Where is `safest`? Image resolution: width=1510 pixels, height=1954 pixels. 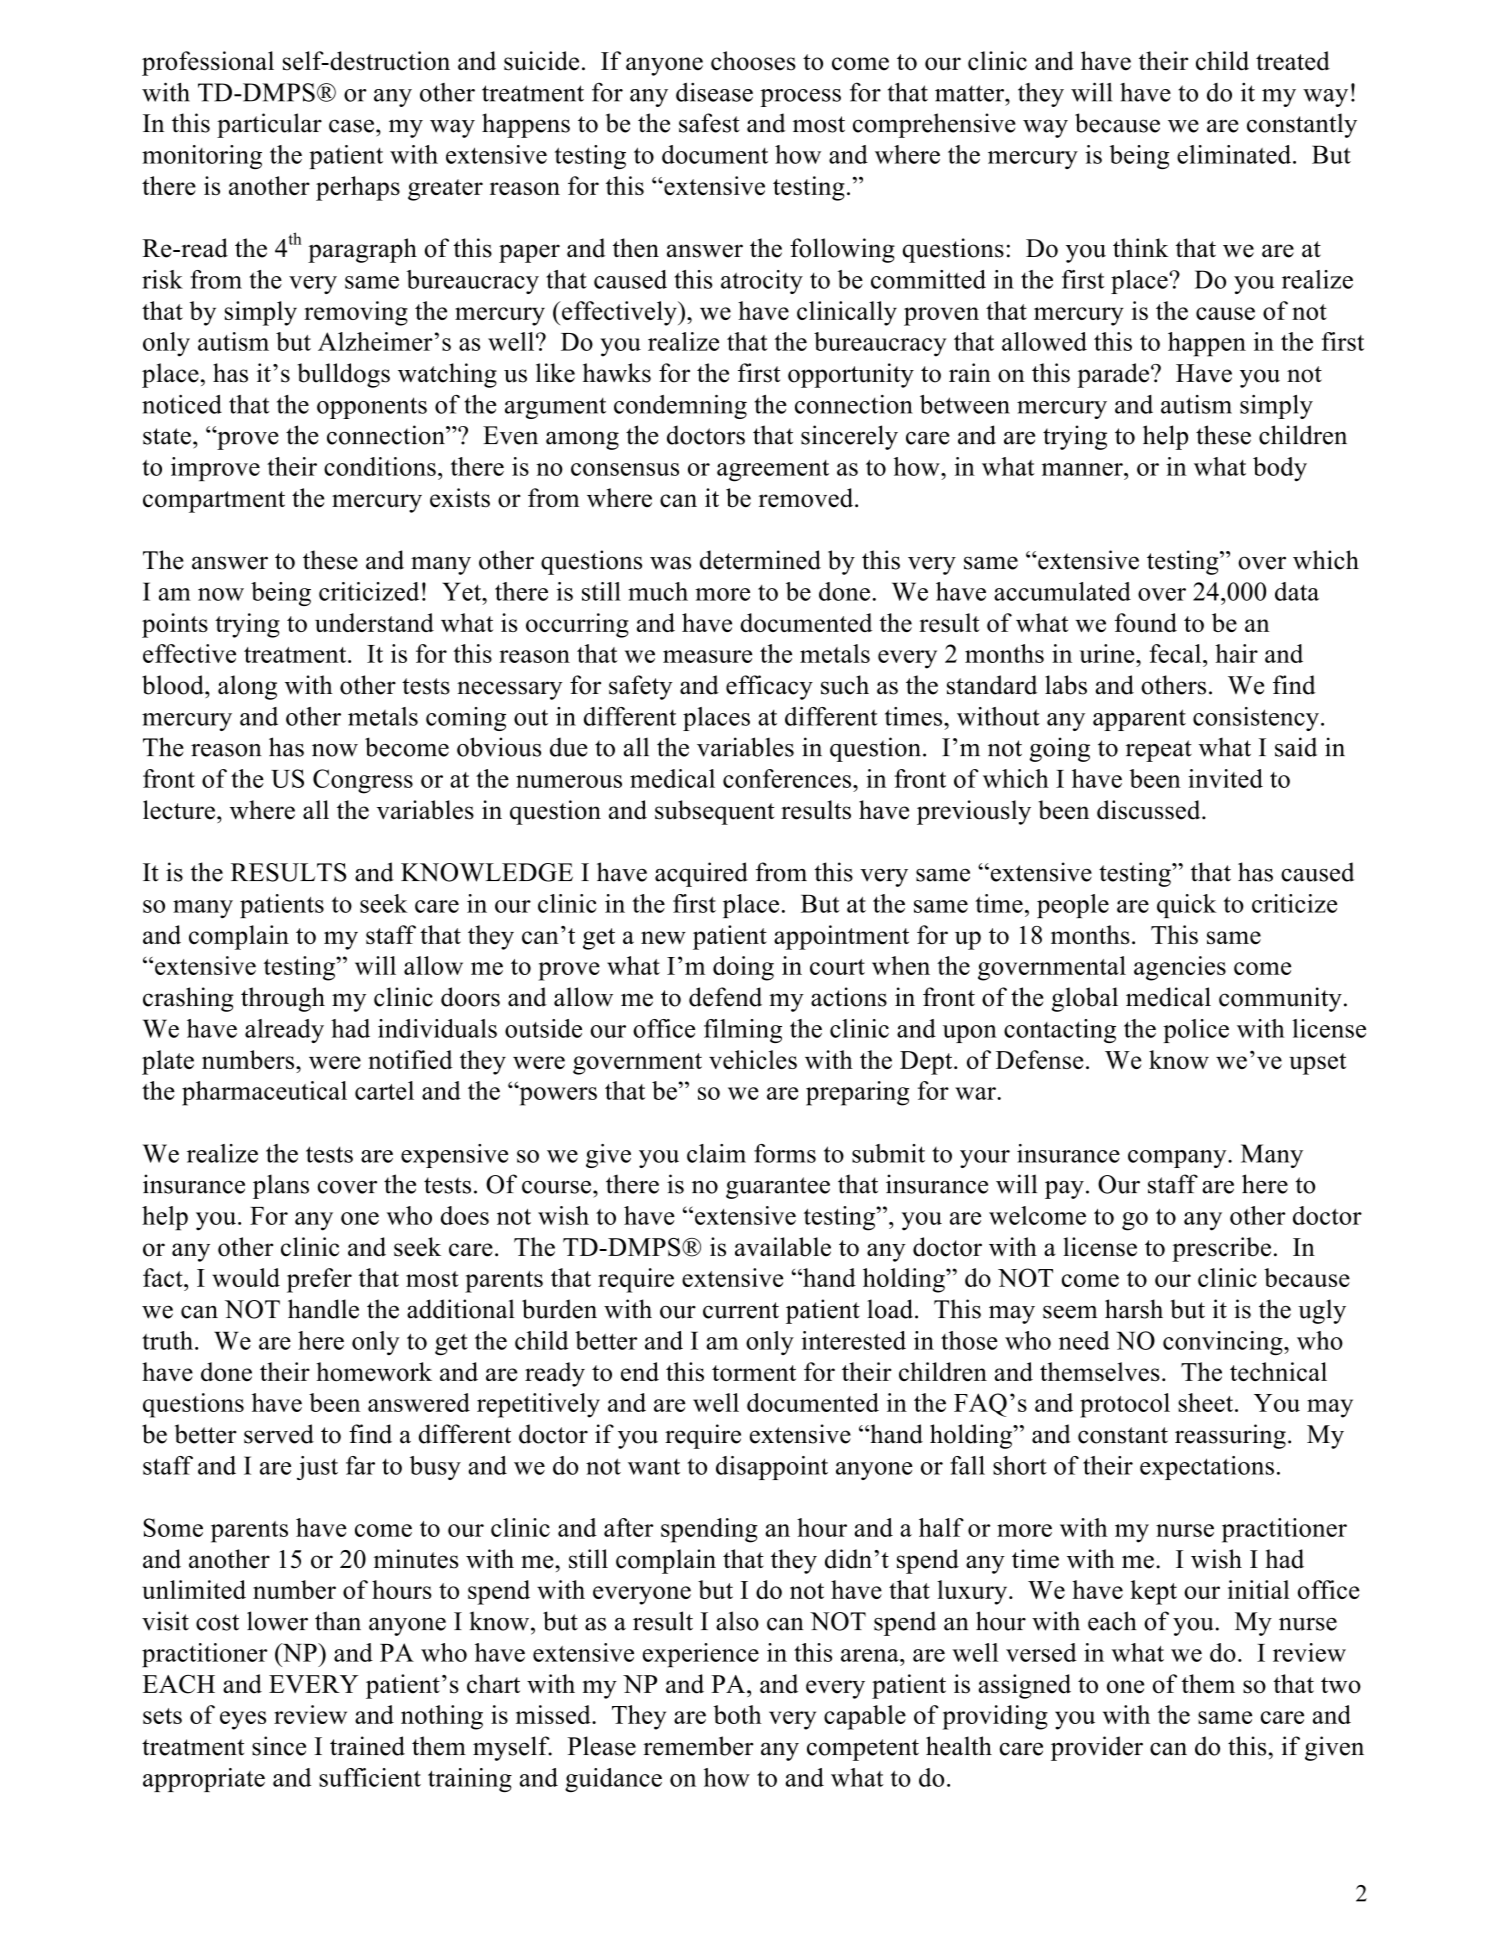
safest is located at coordinates (709, 123).
